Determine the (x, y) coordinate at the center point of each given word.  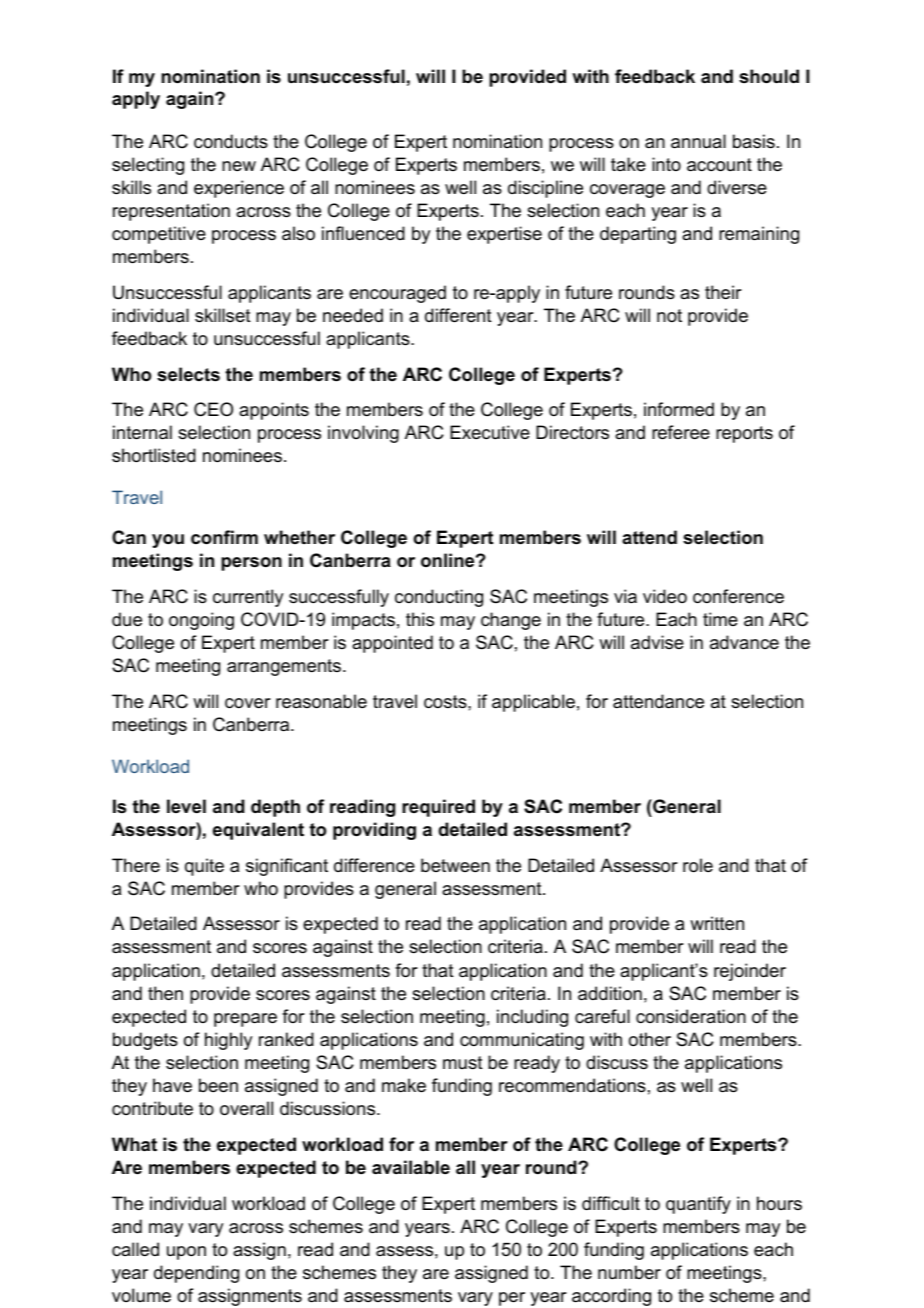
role (698, 865)
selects (188, 374)
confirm (224, 537)
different (458, 315)
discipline (545, 189)
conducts (231, 141)
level (186, 806)
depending (196, 1274)
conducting (439, 598)
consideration (691, 1016)
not (669, 315)
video (665, 596)
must (463, 1062)
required (438, 808)
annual (698, 141)
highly (228, 1041)
